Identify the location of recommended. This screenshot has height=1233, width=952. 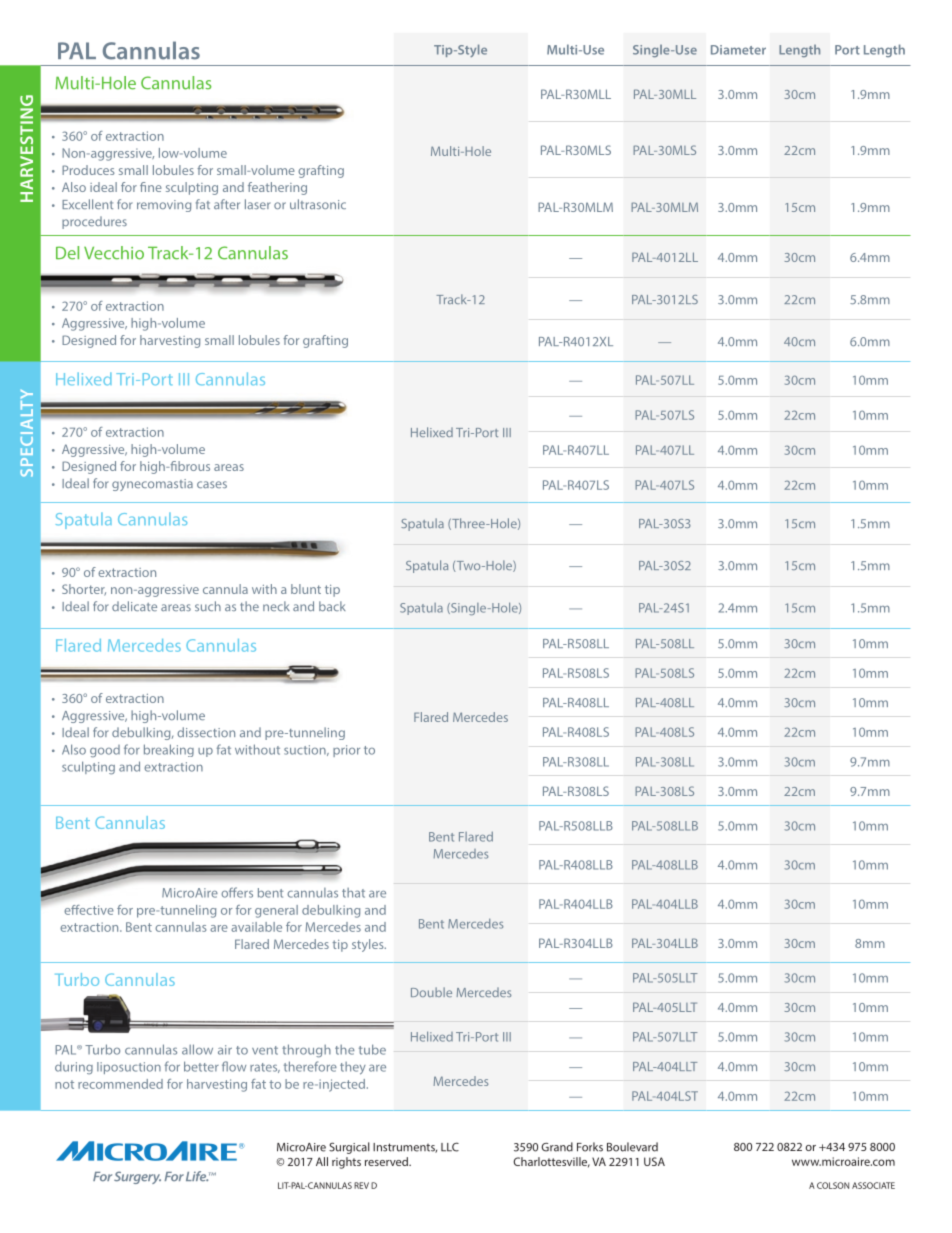
(120, 1084).
